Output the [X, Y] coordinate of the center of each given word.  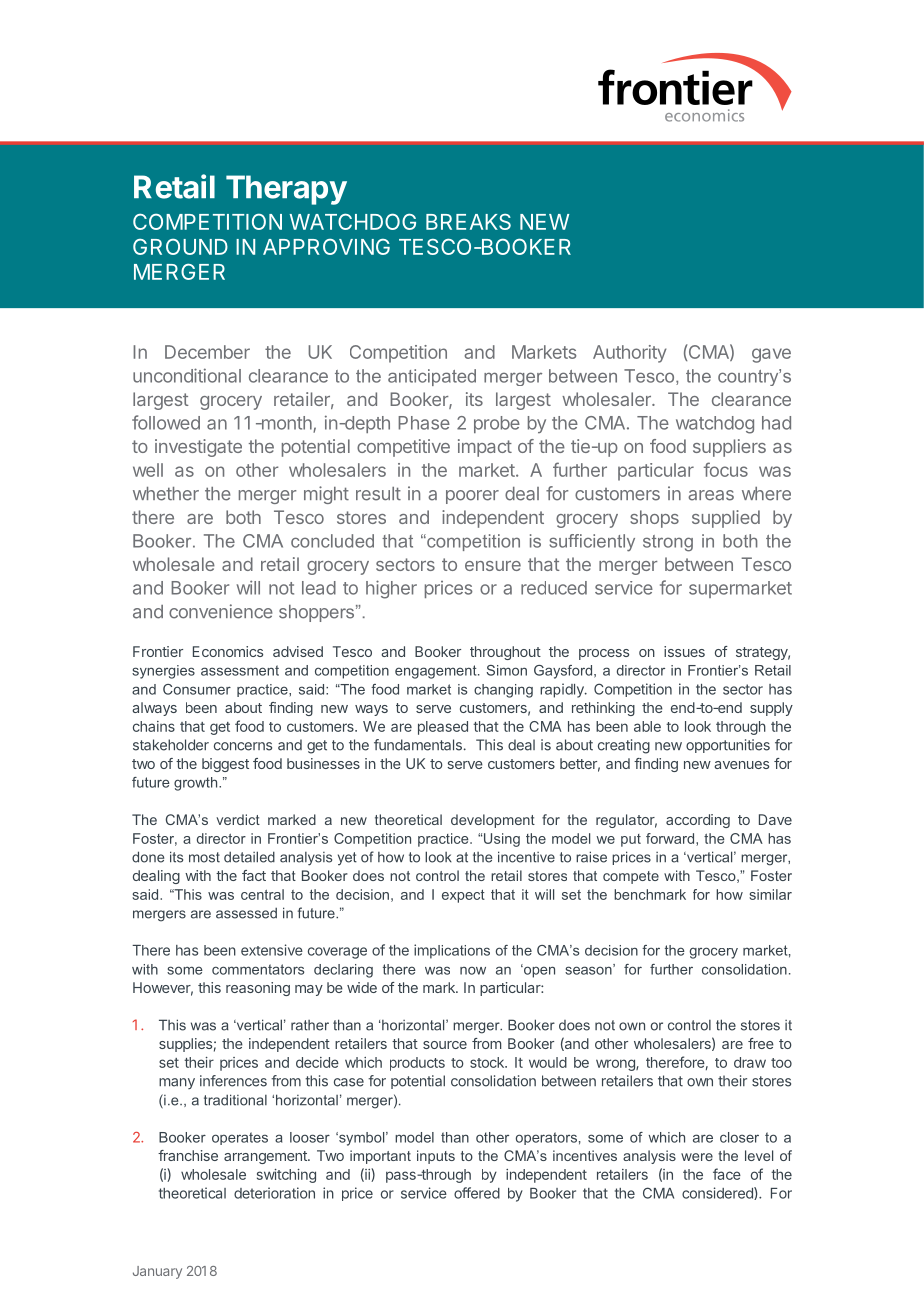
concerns [243, 746]
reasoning [258, 989]
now [473, 970]
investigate [198, 448]
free [761, 1043]
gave [771, 355]
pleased [443, 728]
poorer [472, 497]
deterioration [274, 1193]
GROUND [180, 247]
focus [726, 469]
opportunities [728, 746]
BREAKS [468, 222]
